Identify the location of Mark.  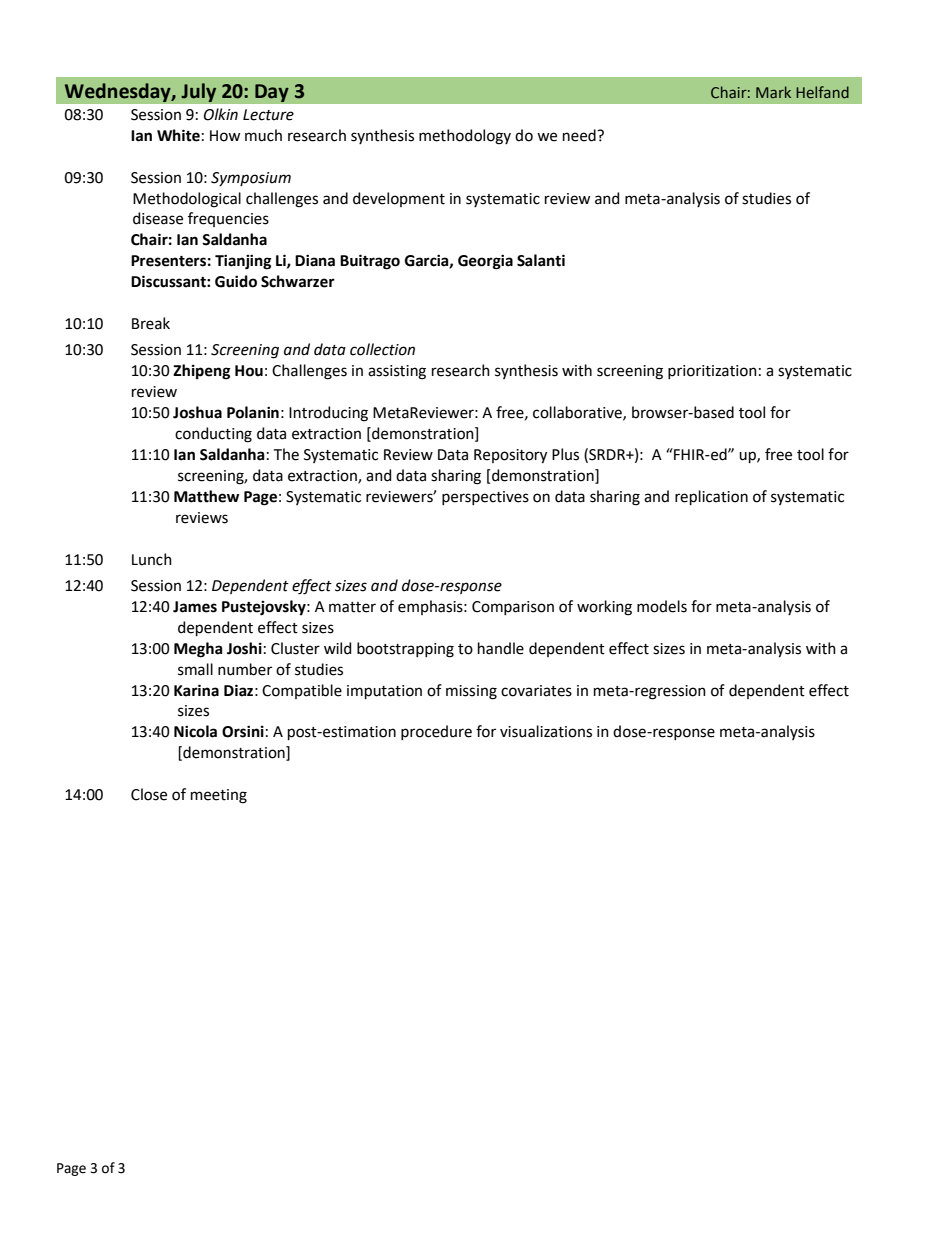
(773, 92).
